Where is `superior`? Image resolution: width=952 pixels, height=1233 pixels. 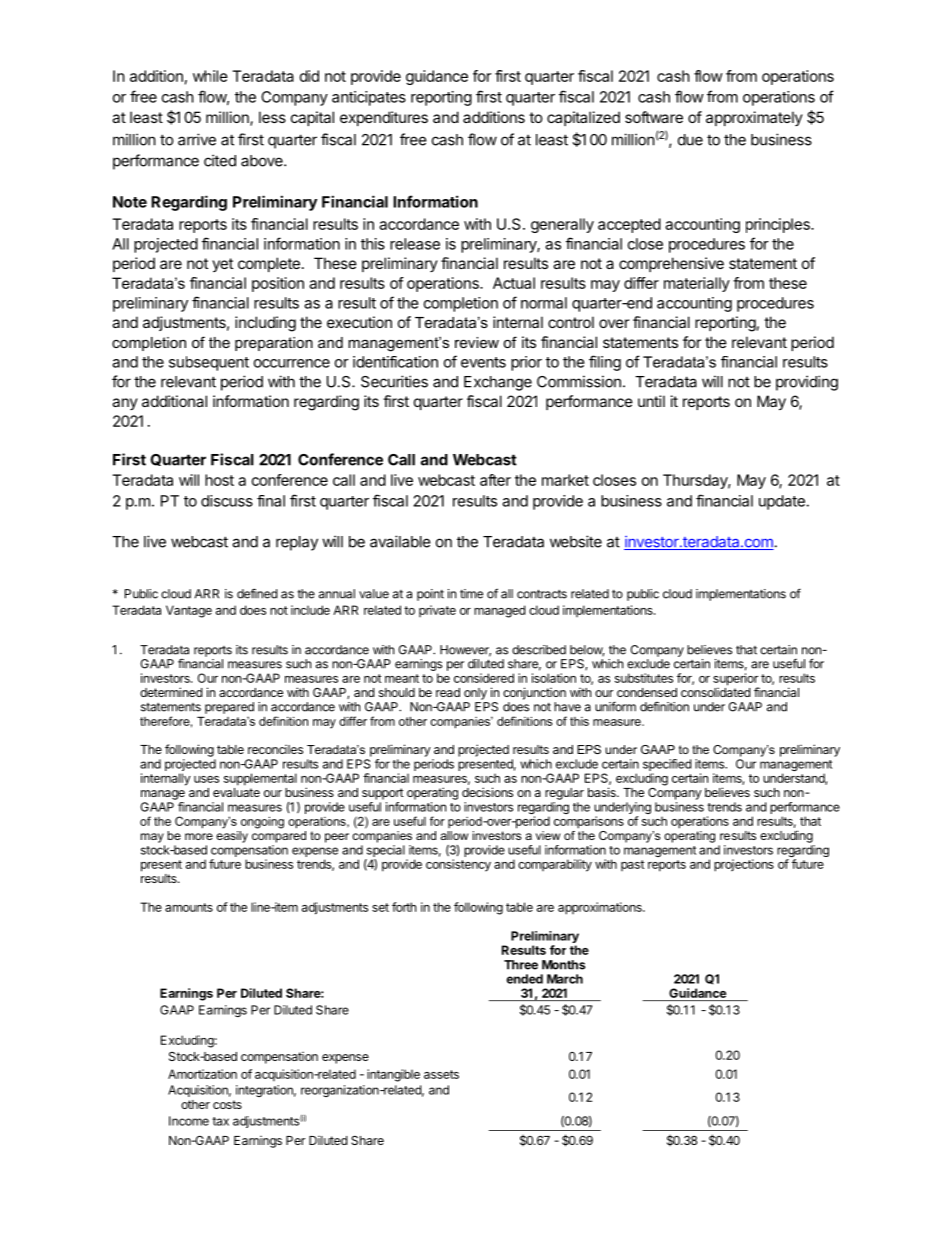 superior is located at coordinates (736, 680).
